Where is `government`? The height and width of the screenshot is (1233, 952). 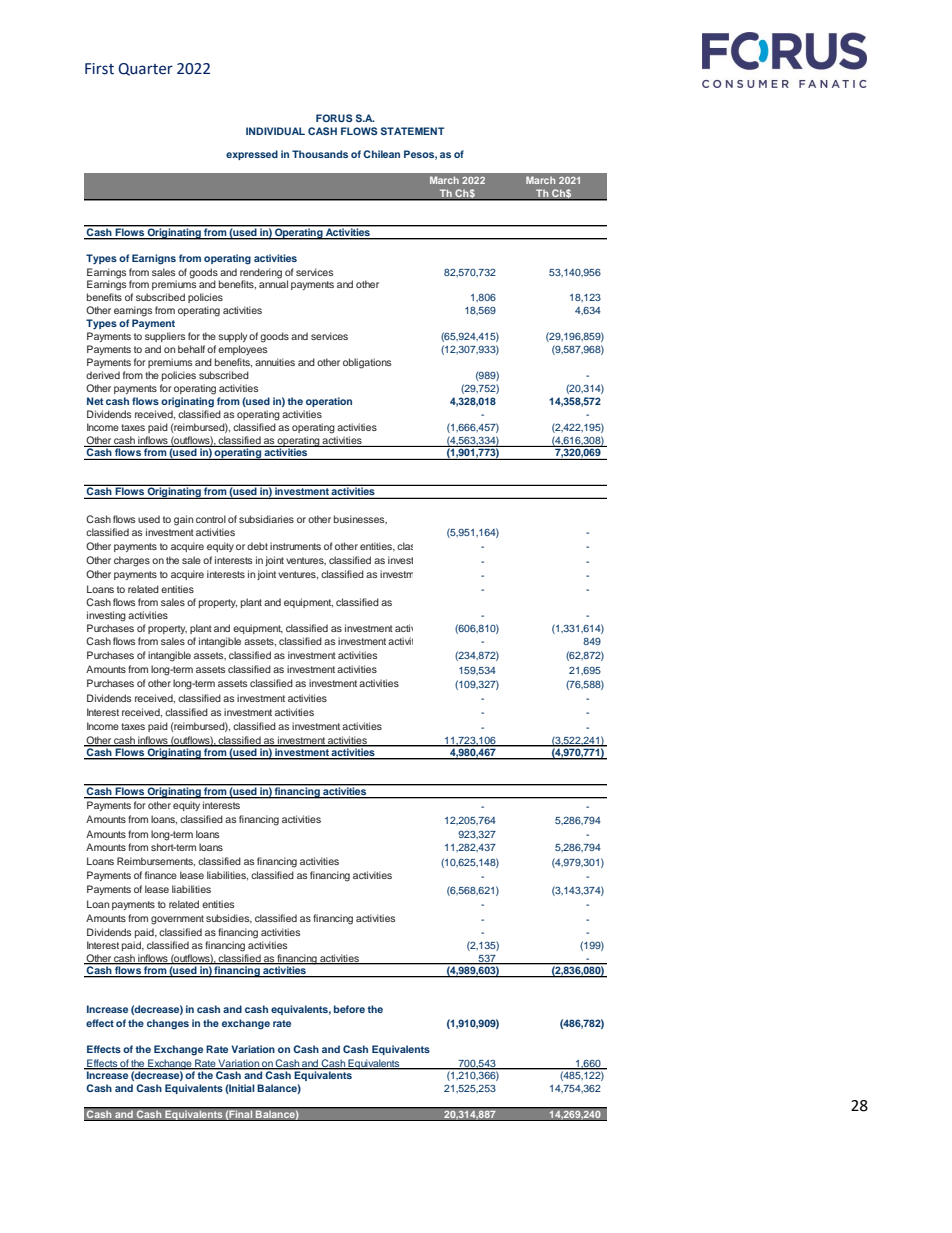
government is located at coordinates (177, 920).
